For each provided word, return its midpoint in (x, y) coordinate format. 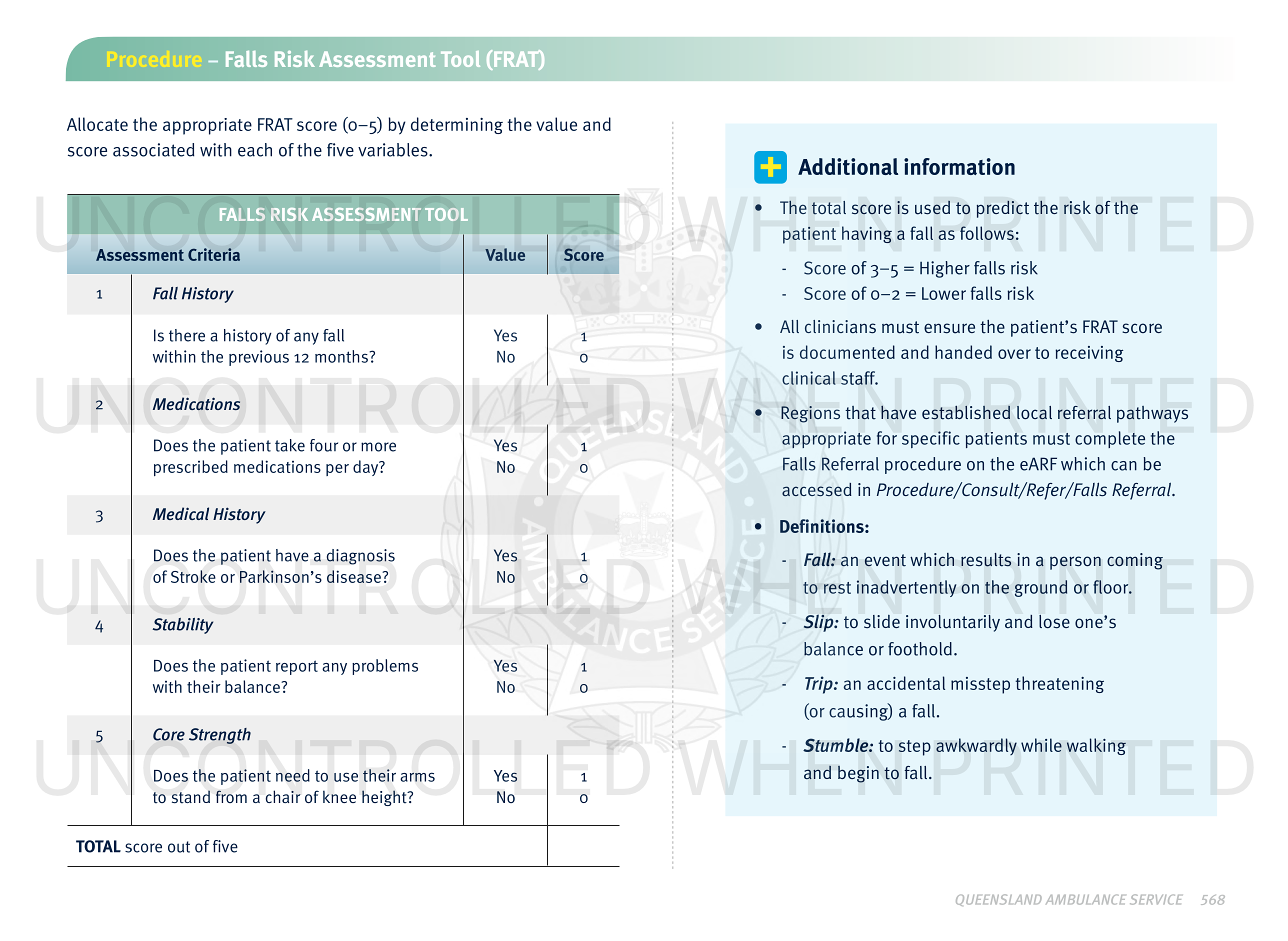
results (986, 560)
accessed (816, 489)
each (255, 150)
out (179, 847)
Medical (181, 513)
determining (457, 125)
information (959, 166)
